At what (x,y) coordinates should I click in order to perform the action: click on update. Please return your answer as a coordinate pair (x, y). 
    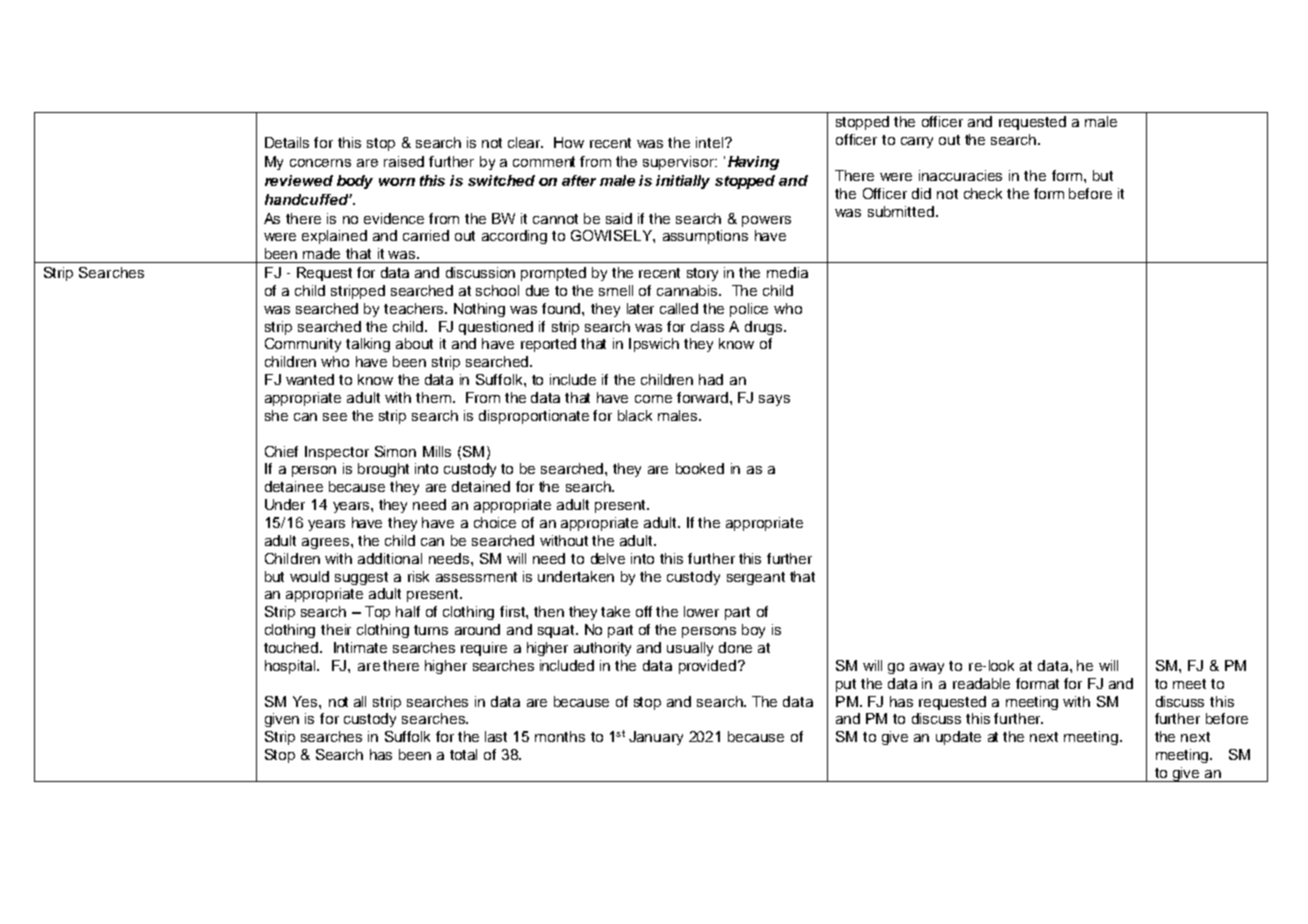
    Looking at the image, I should click on (958, 738).
